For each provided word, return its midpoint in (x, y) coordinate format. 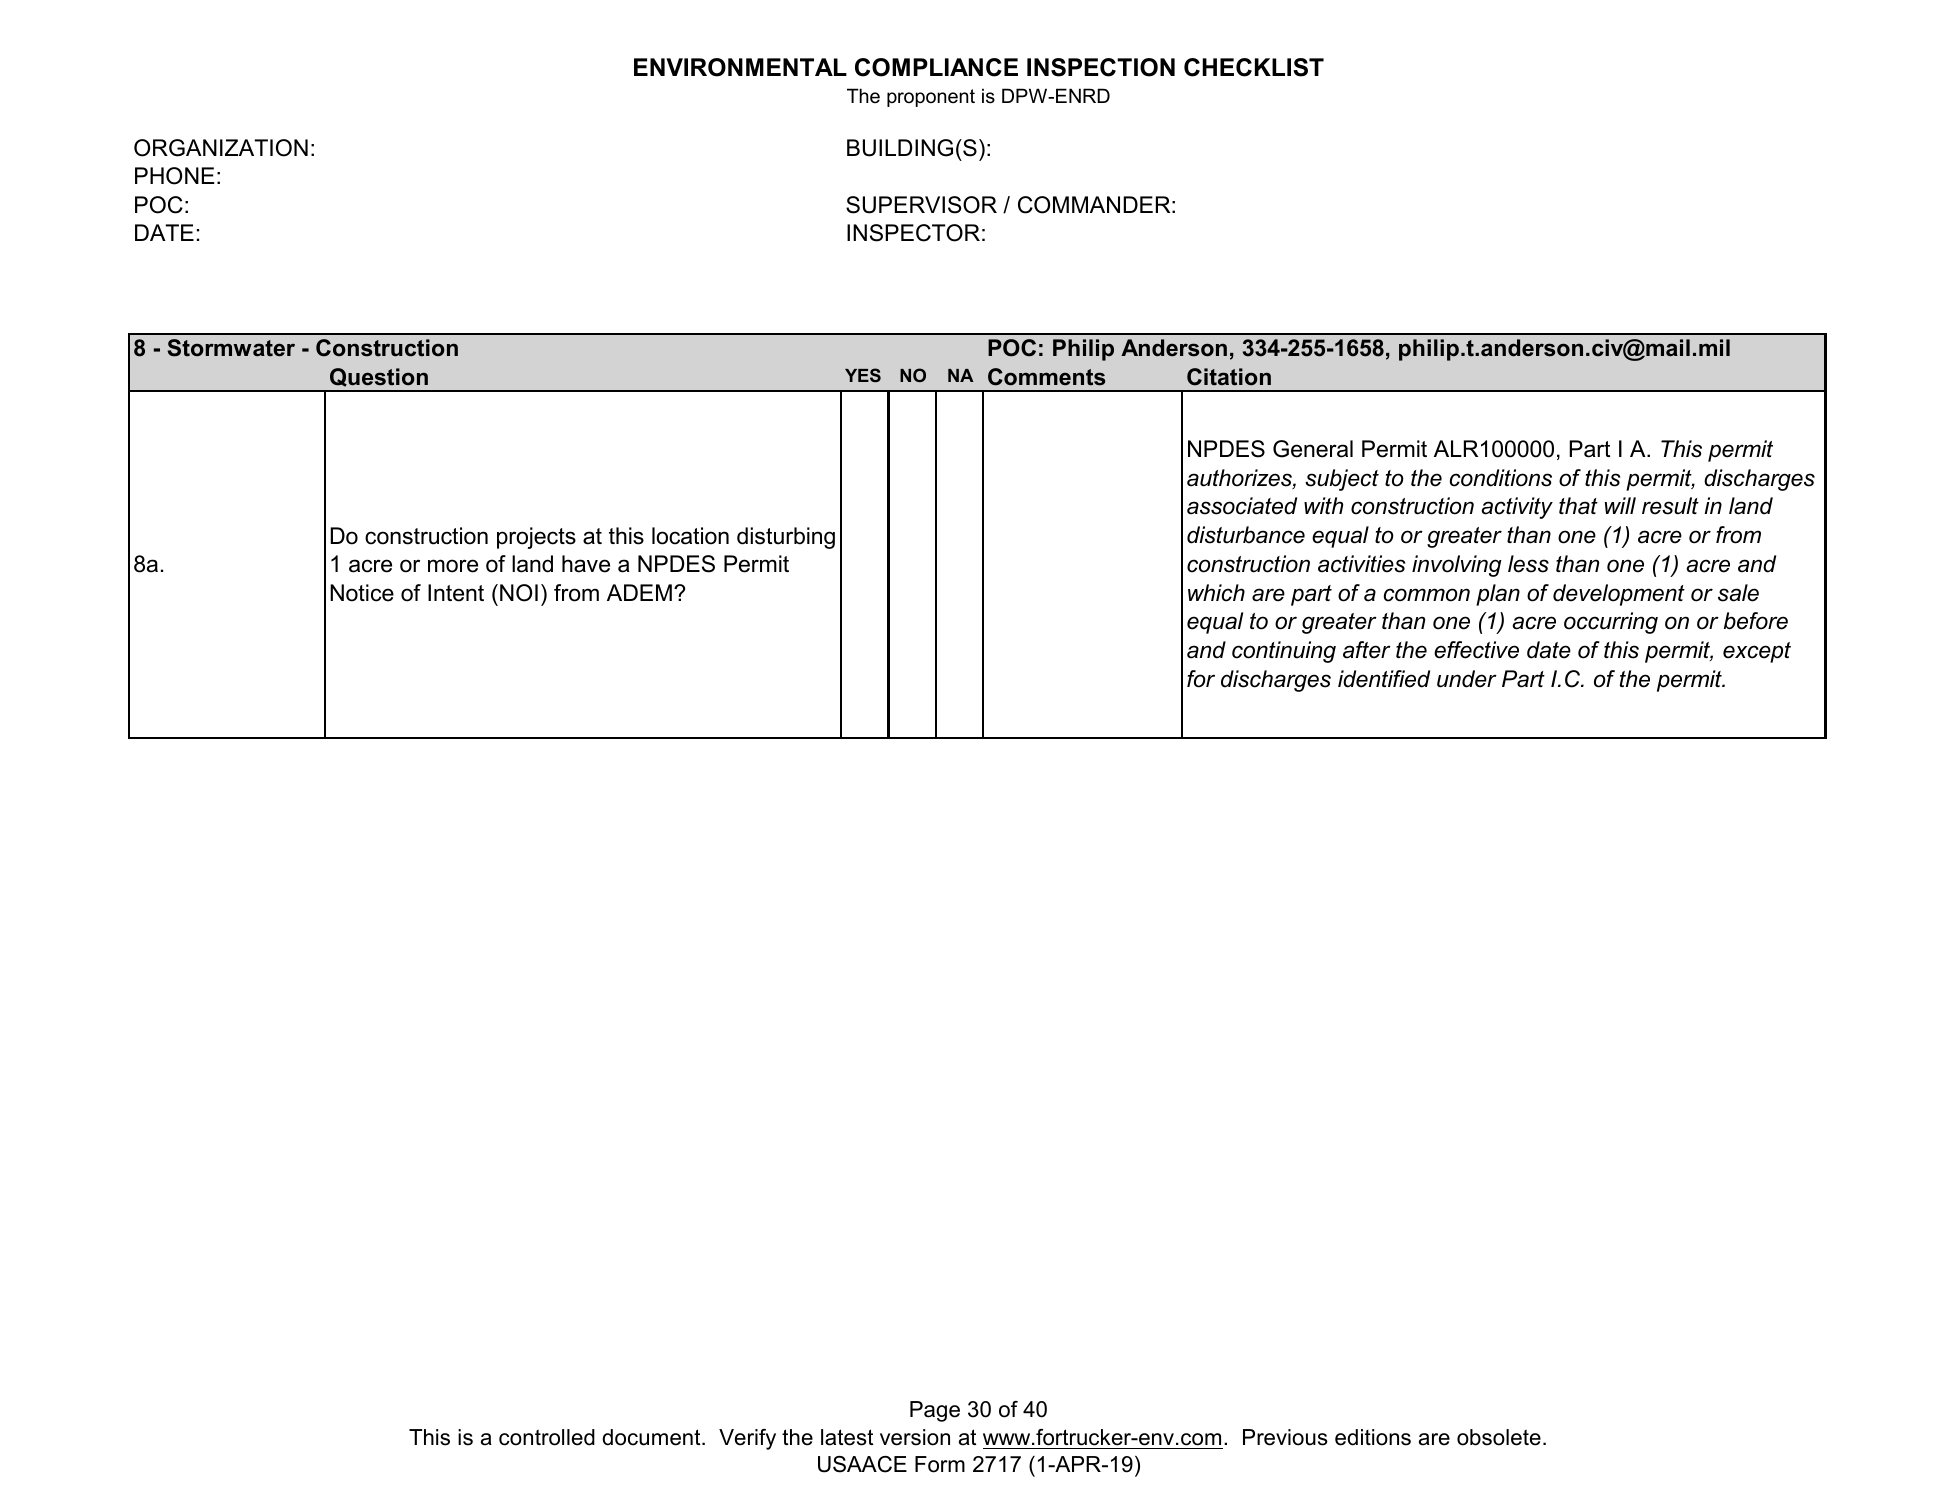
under (1467, 679)
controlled (547, 1437)
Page (935, 1411)
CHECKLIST (1254, 67)
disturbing (786, 538)
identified (1384, 679)
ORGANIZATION (221, 148)
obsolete (1499, 1437)
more (453, 566)
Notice (362, 593)
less (1528, 564)
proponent (931, 98)
